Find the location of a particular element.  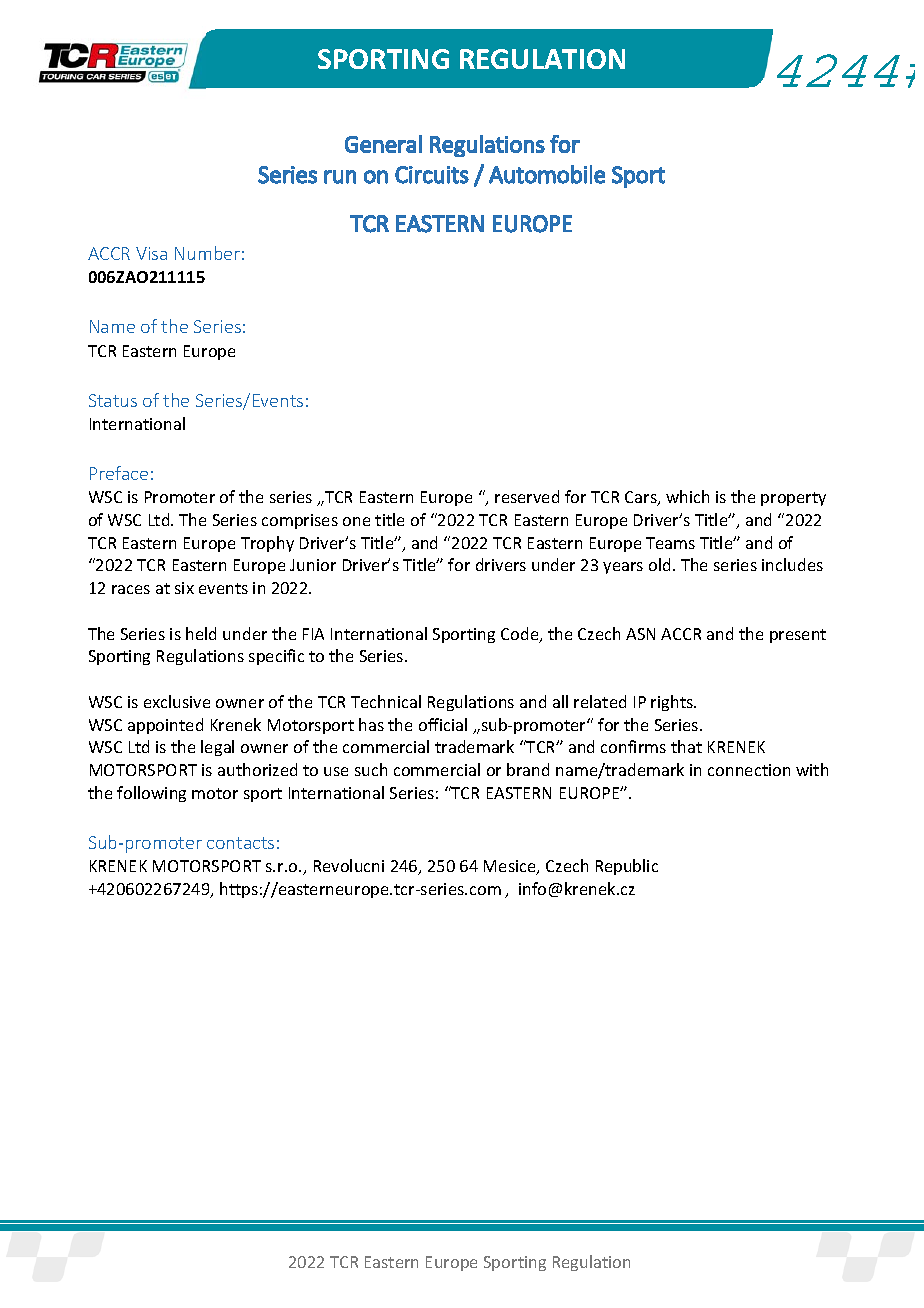

contacts is located at coordinates (240, 843).
